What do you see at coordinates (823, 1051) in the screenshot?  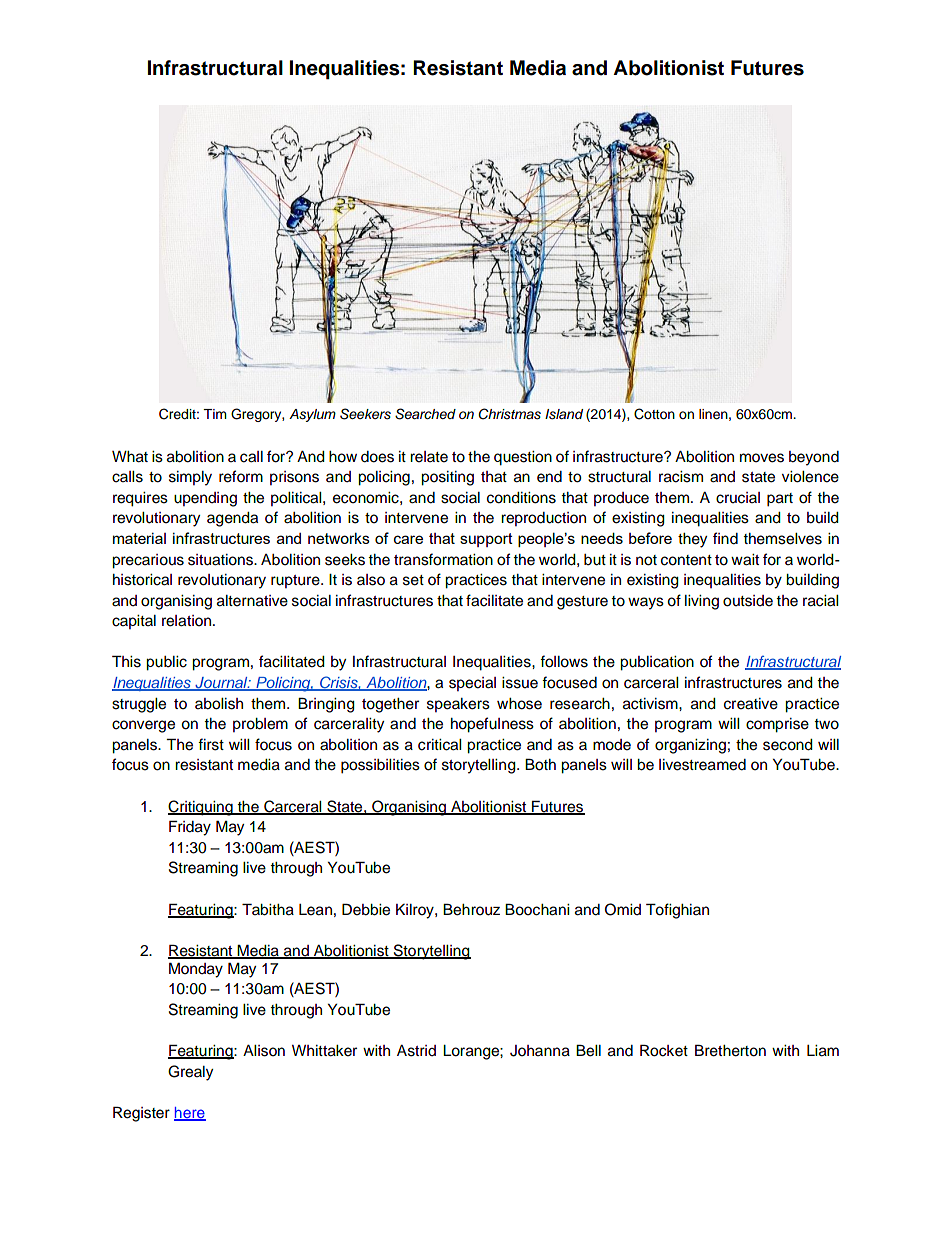 I see `Liam` at bounding box center [823, 1051].
